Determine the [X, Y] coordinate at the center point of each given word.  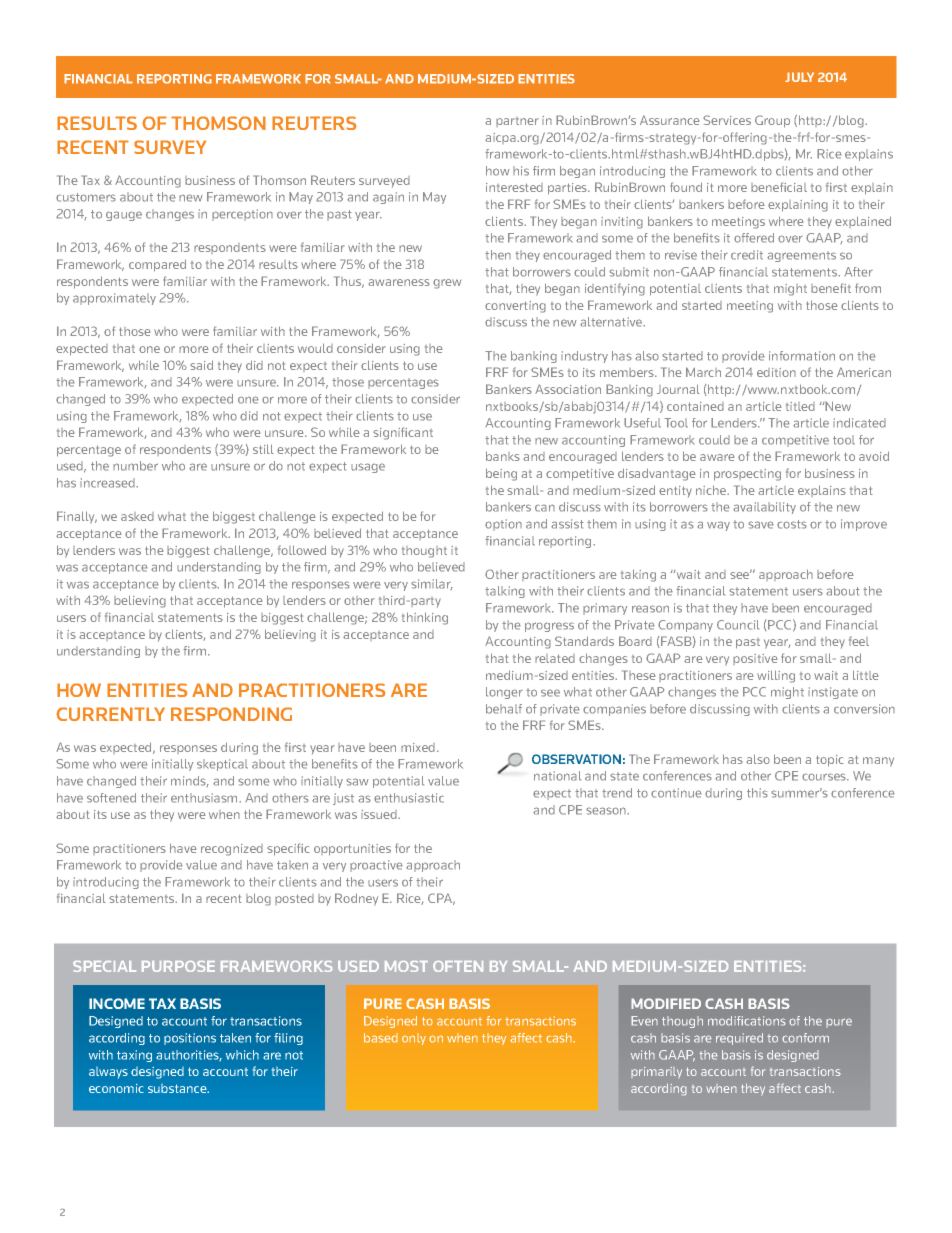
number [135, 466]
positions [190, 1039]
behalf [504, 709]
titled [800, 406]
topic [830, 761]
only [414, 1039]
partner [517, 122]
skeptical [222, 765]
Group [772, 121]
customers [86, 197]
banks [503, 456]
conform [805, 1038]
